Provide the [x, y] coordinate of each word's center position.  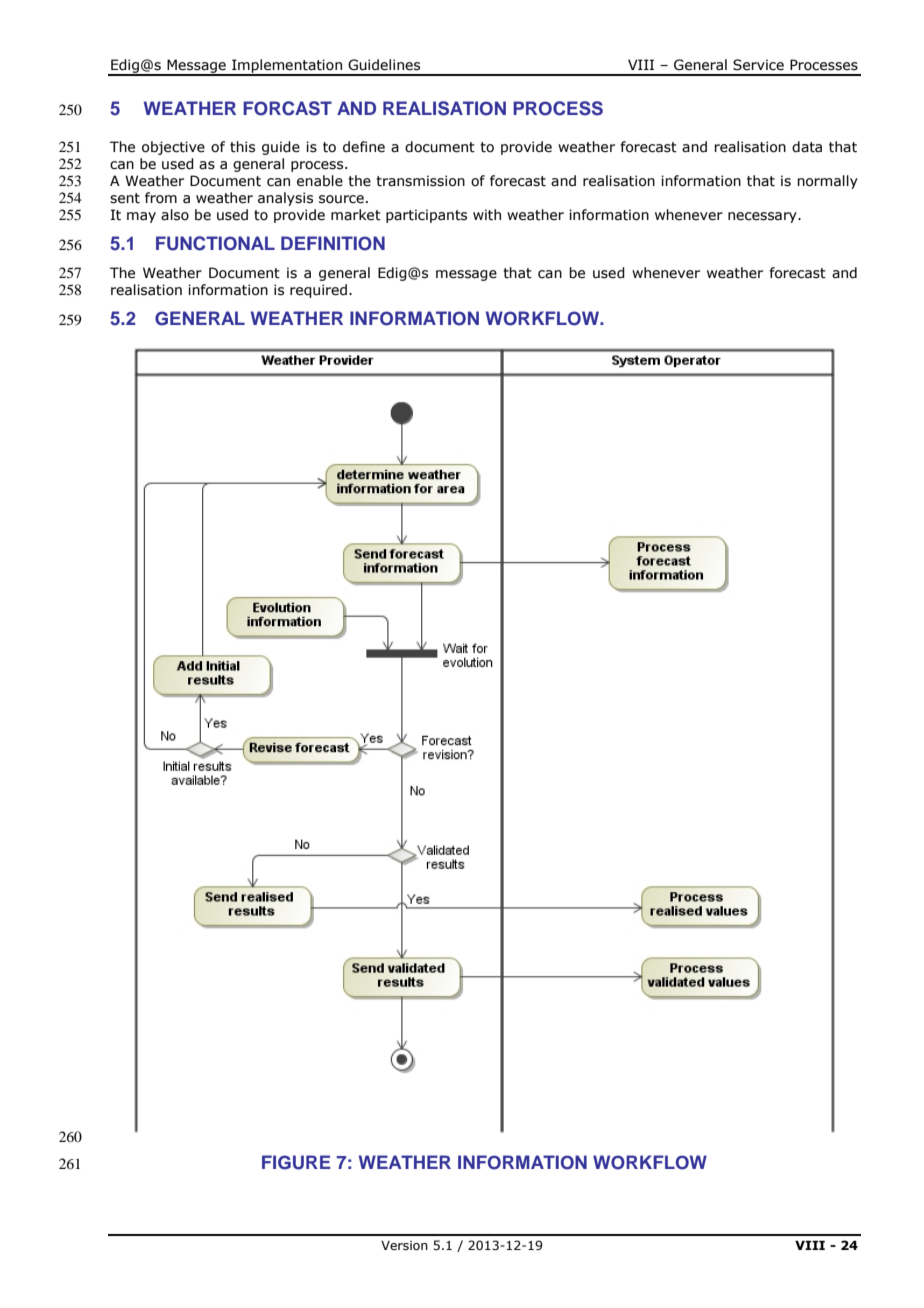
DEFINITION [333, 243]
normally [827, 182]
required [318, 291]
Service [758, 65]
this [242, 147]
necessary [763, 217]
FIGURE [296, 1162]
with [487, 215]
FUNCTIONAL [215, 243]
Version [404, 1245]
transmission [420, 181]
